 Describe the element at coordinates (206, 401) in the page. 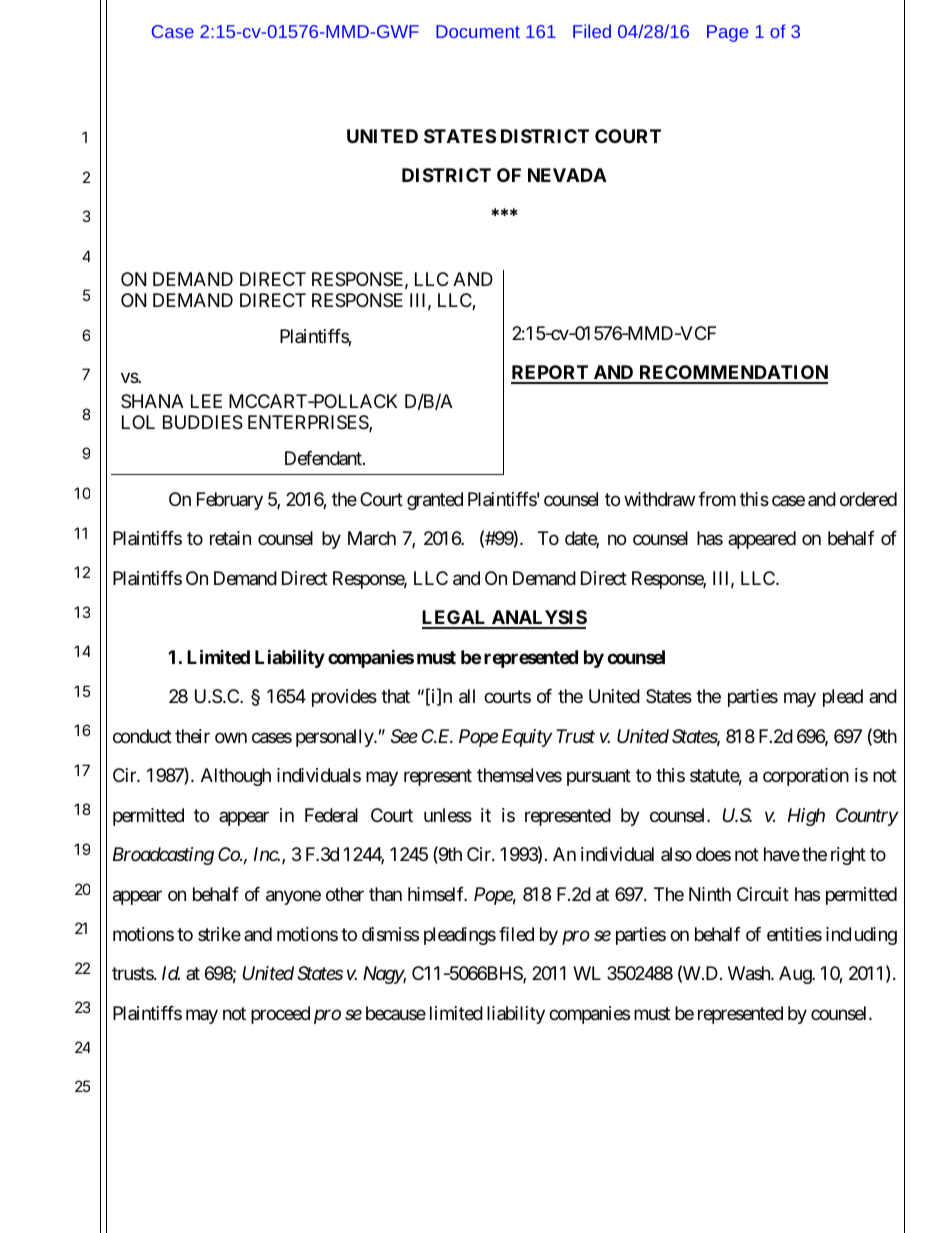

I see `LEE` at that location.
